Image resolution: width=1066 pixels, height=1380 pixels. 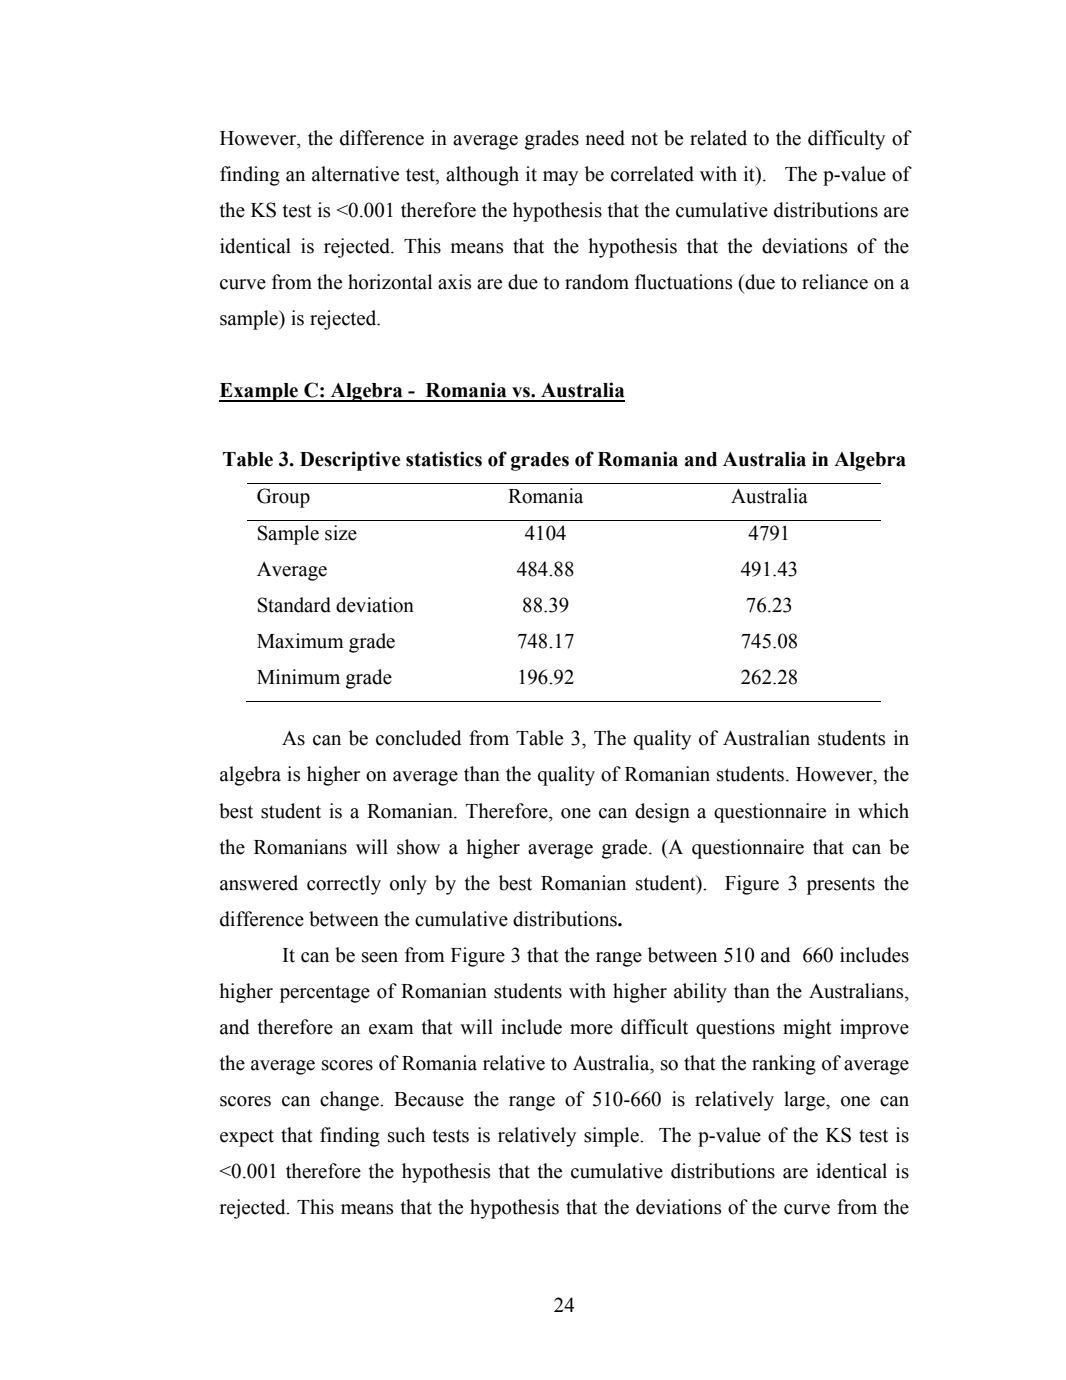 What do you see at coordinates (350, 461) in the page?
I see `Descriptive` at bounding box center [350, 461].
